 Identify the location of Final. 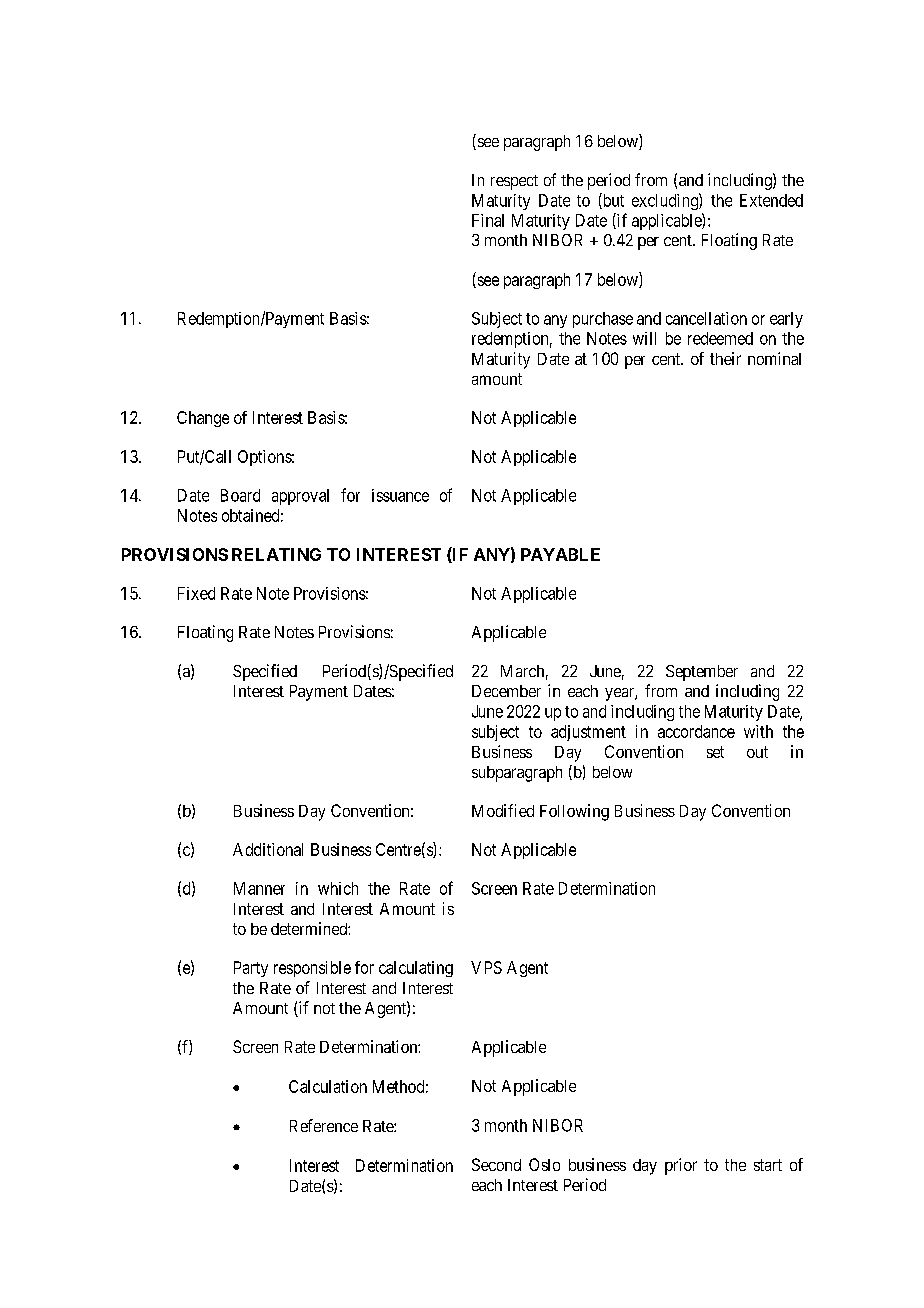
(488, 220).
